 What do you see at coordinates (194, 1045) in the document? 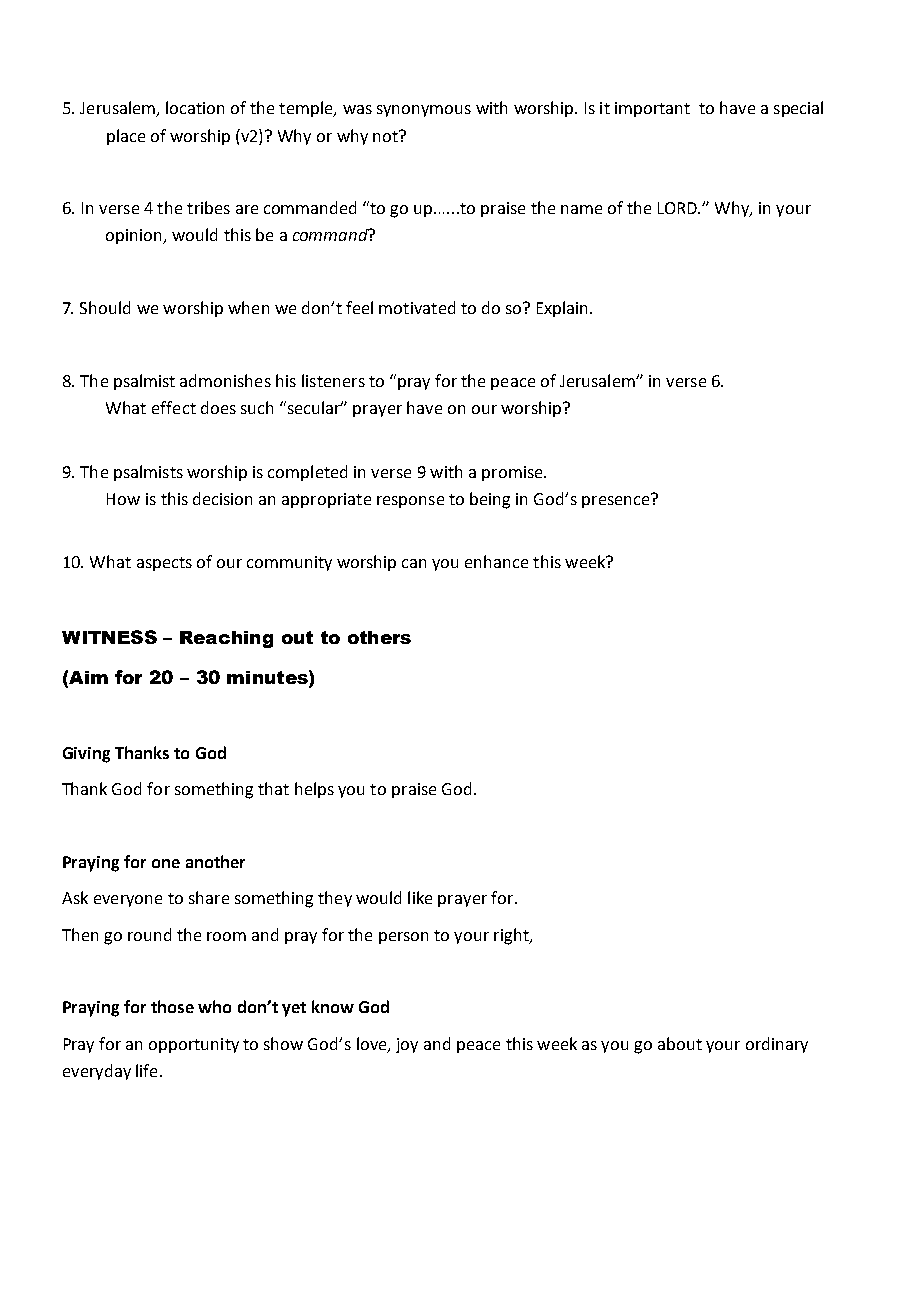
I see `opportunity` at bounding box center [194, 1045].
